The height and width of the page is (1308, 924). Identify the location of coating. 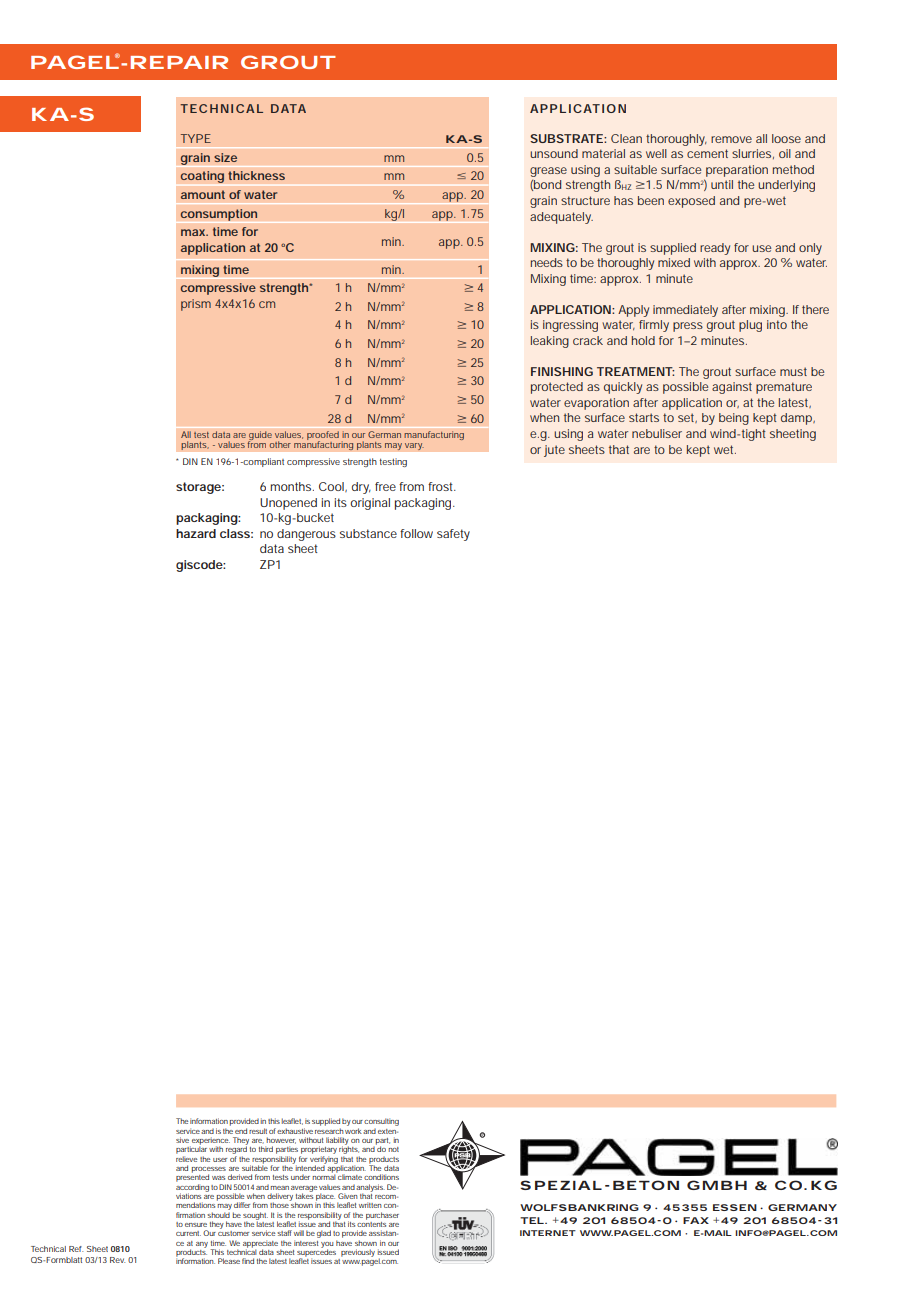
(202, 177).
